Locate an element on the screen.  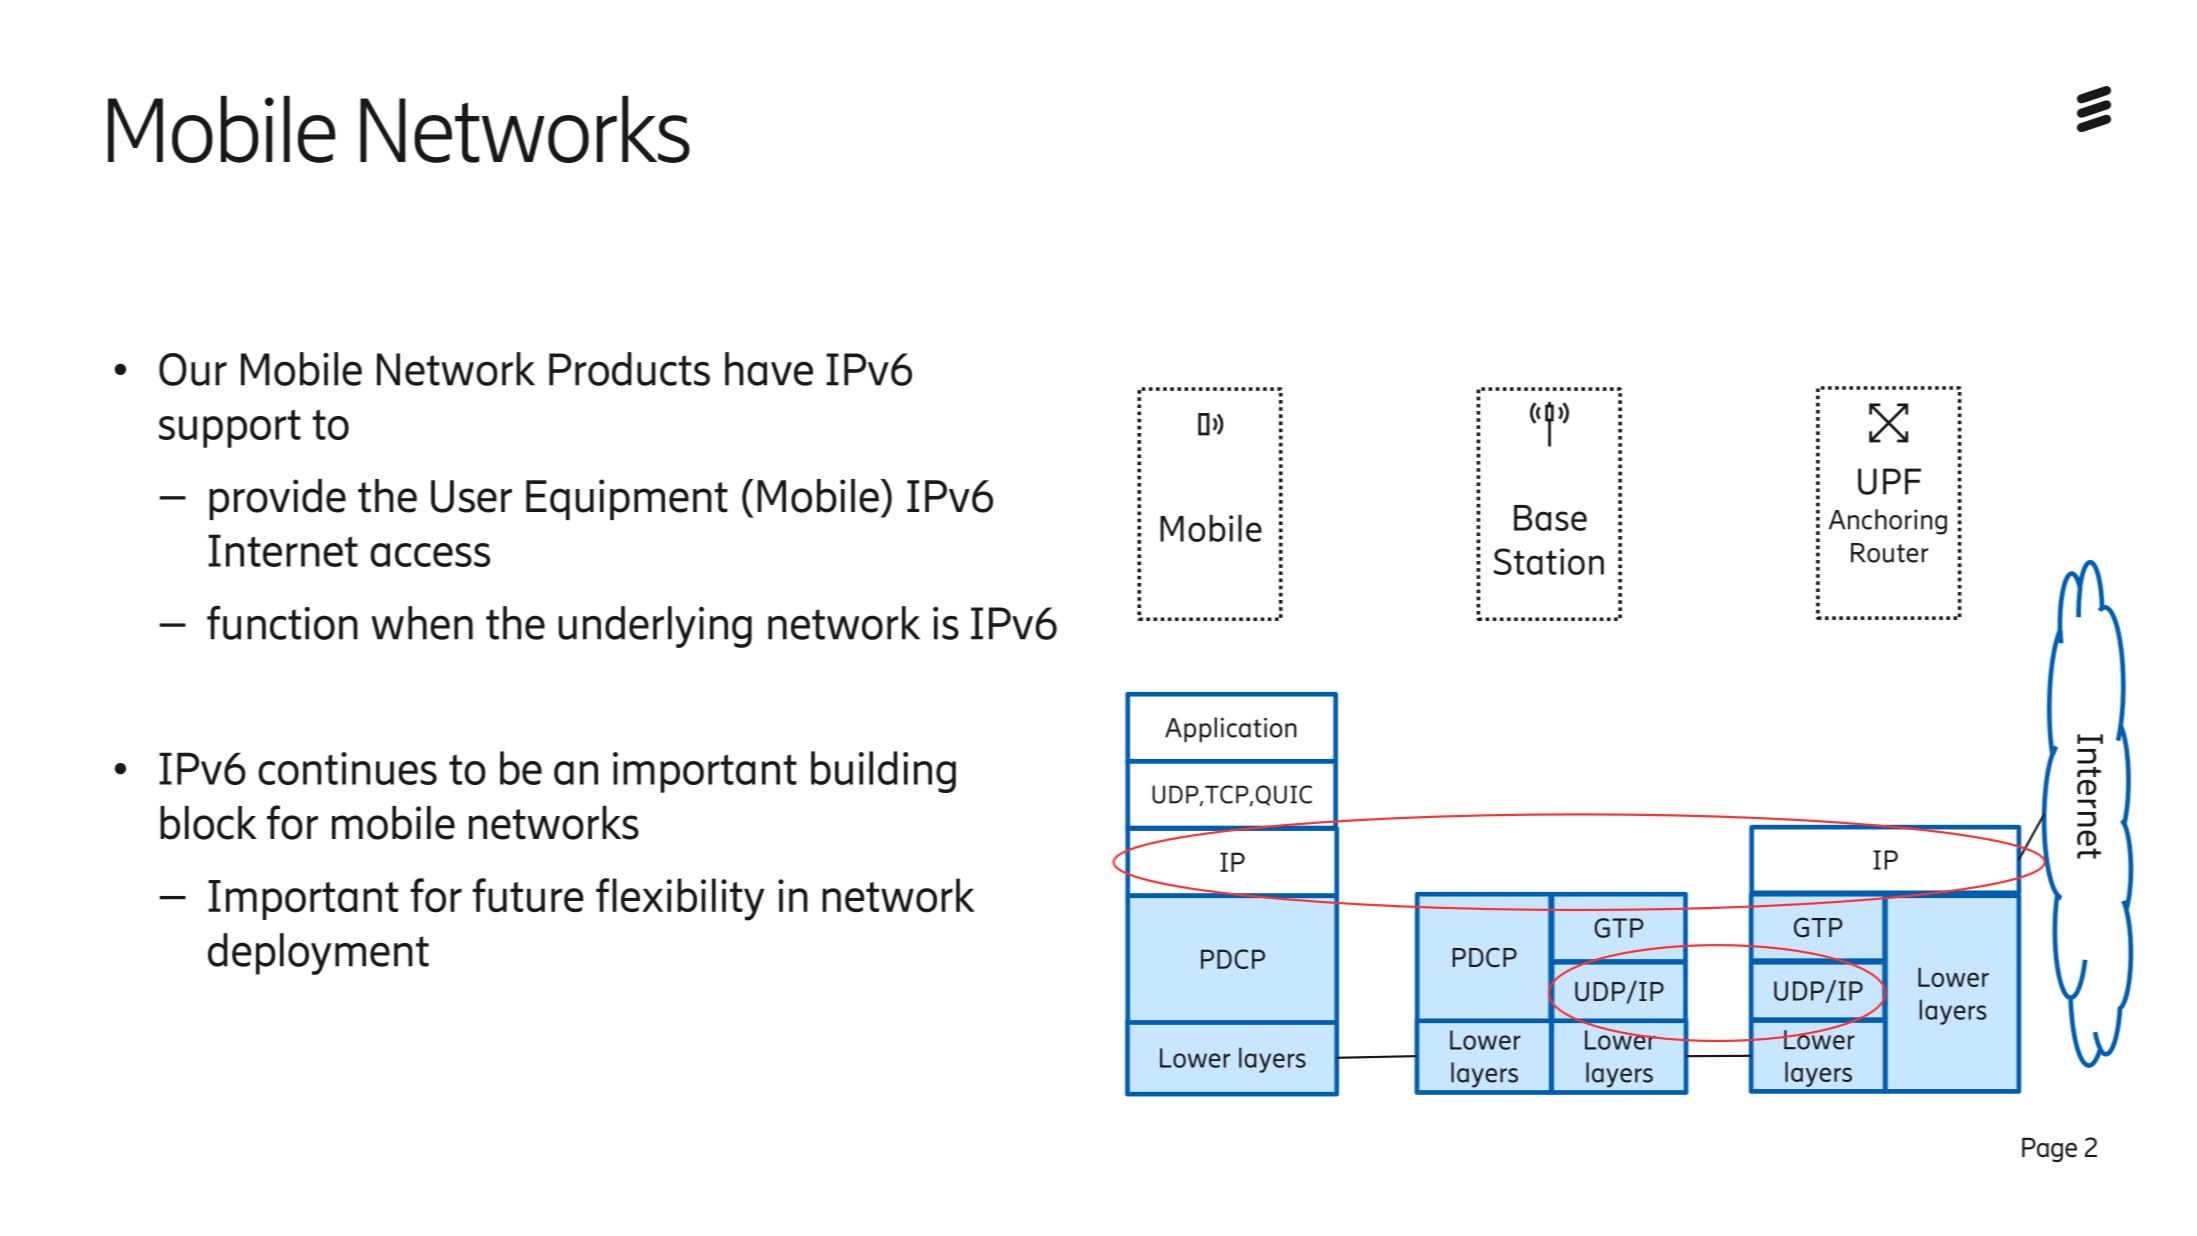
Anchoring is located at coordinates (1888, 522).
